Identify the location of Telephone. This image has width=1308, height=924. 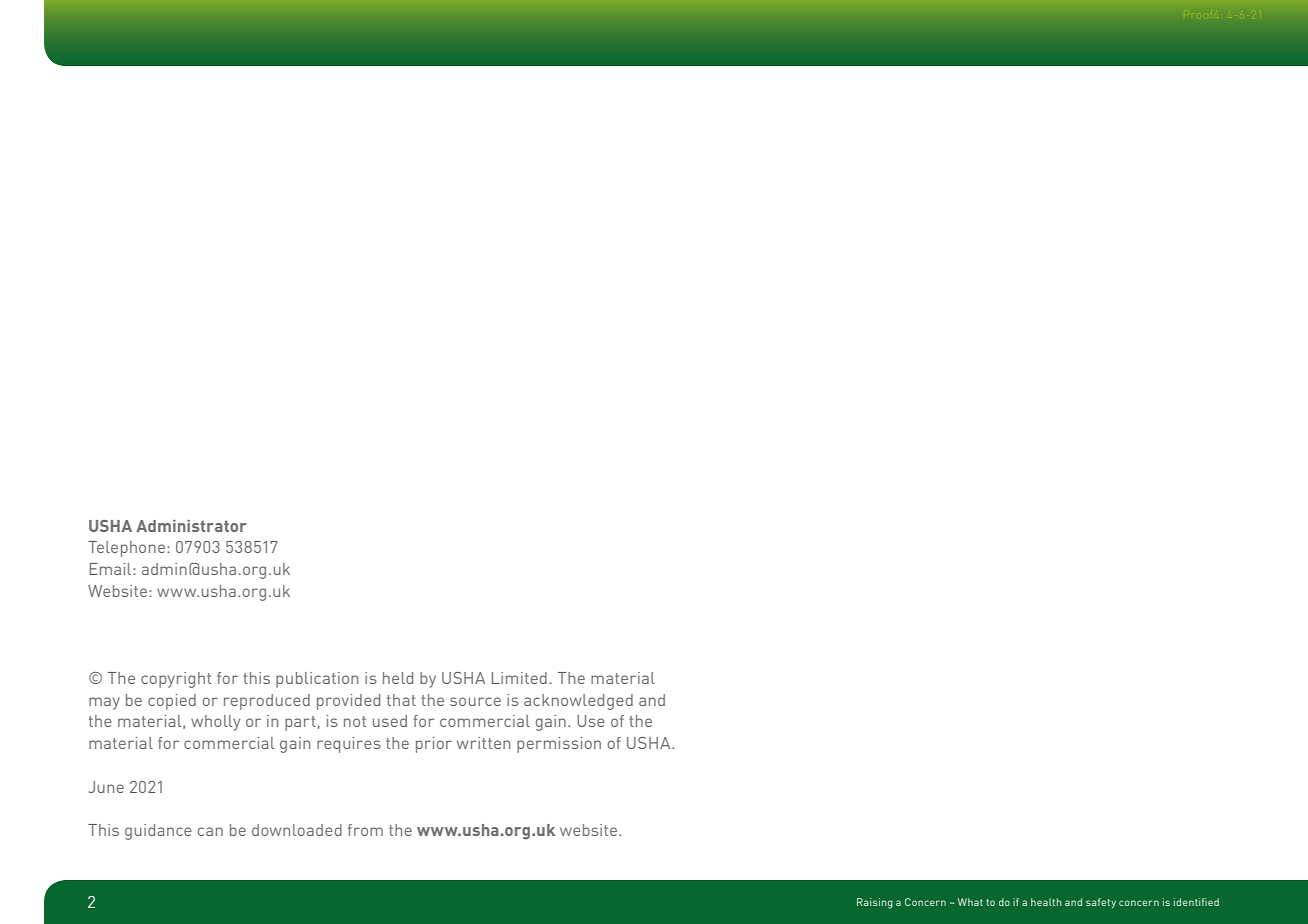
(126, 549).
